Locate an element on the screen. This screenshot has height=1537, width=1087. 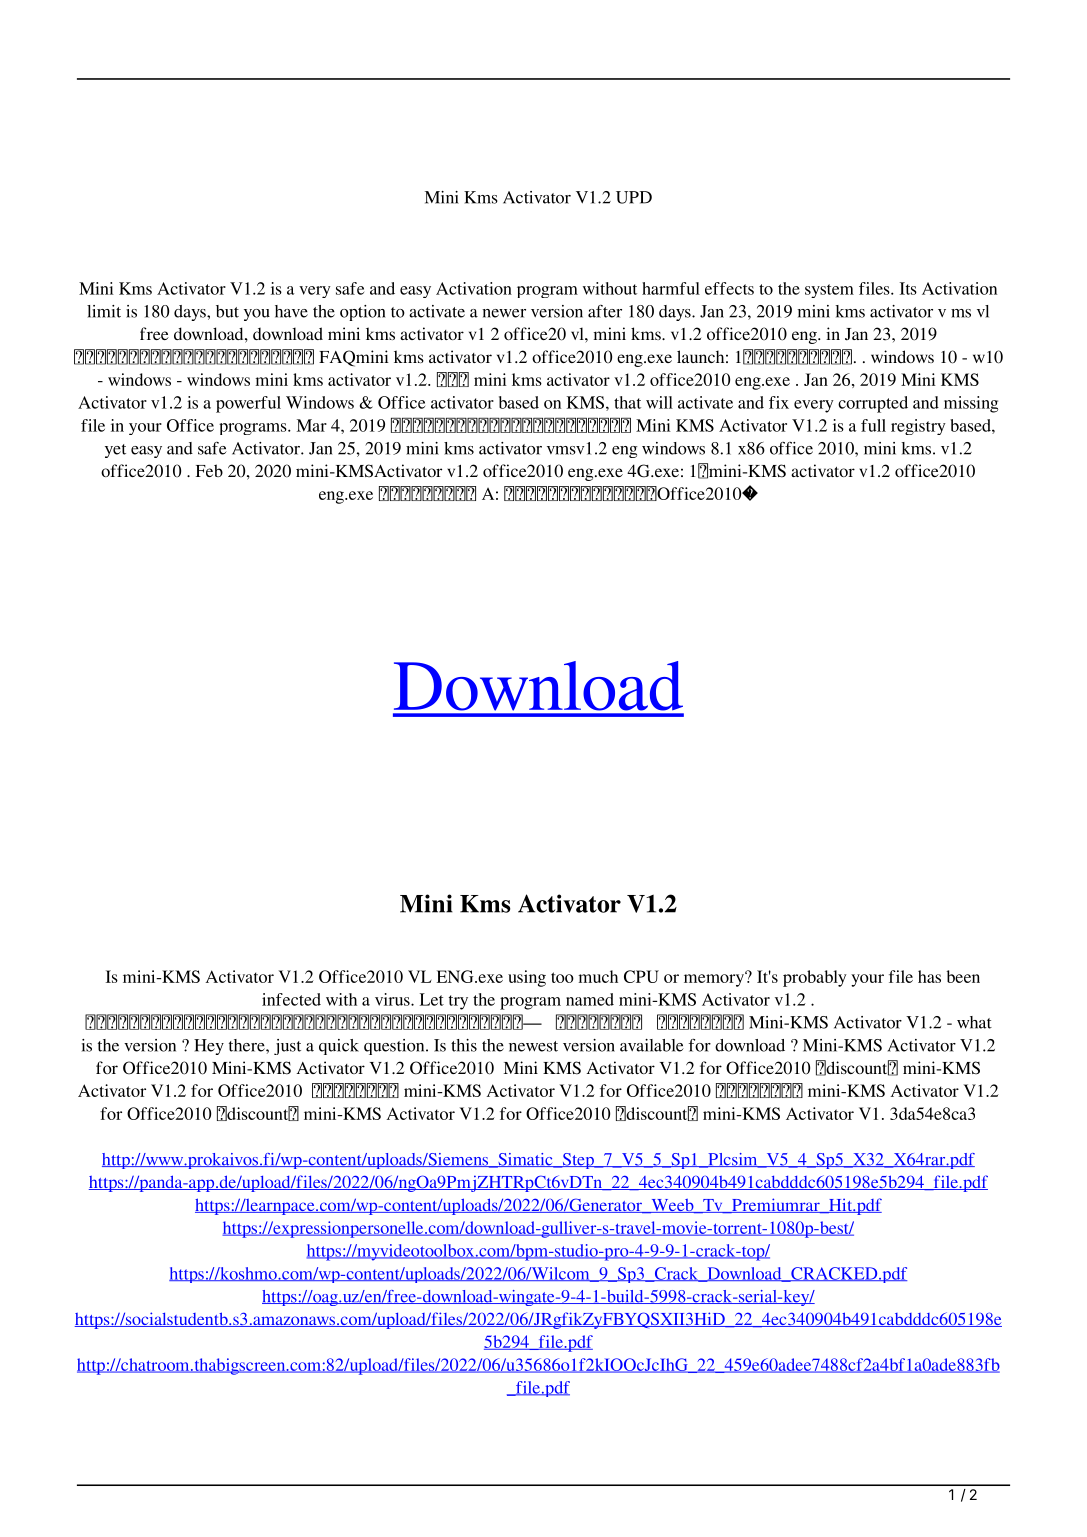
that is located at coordinates (627, 402).
